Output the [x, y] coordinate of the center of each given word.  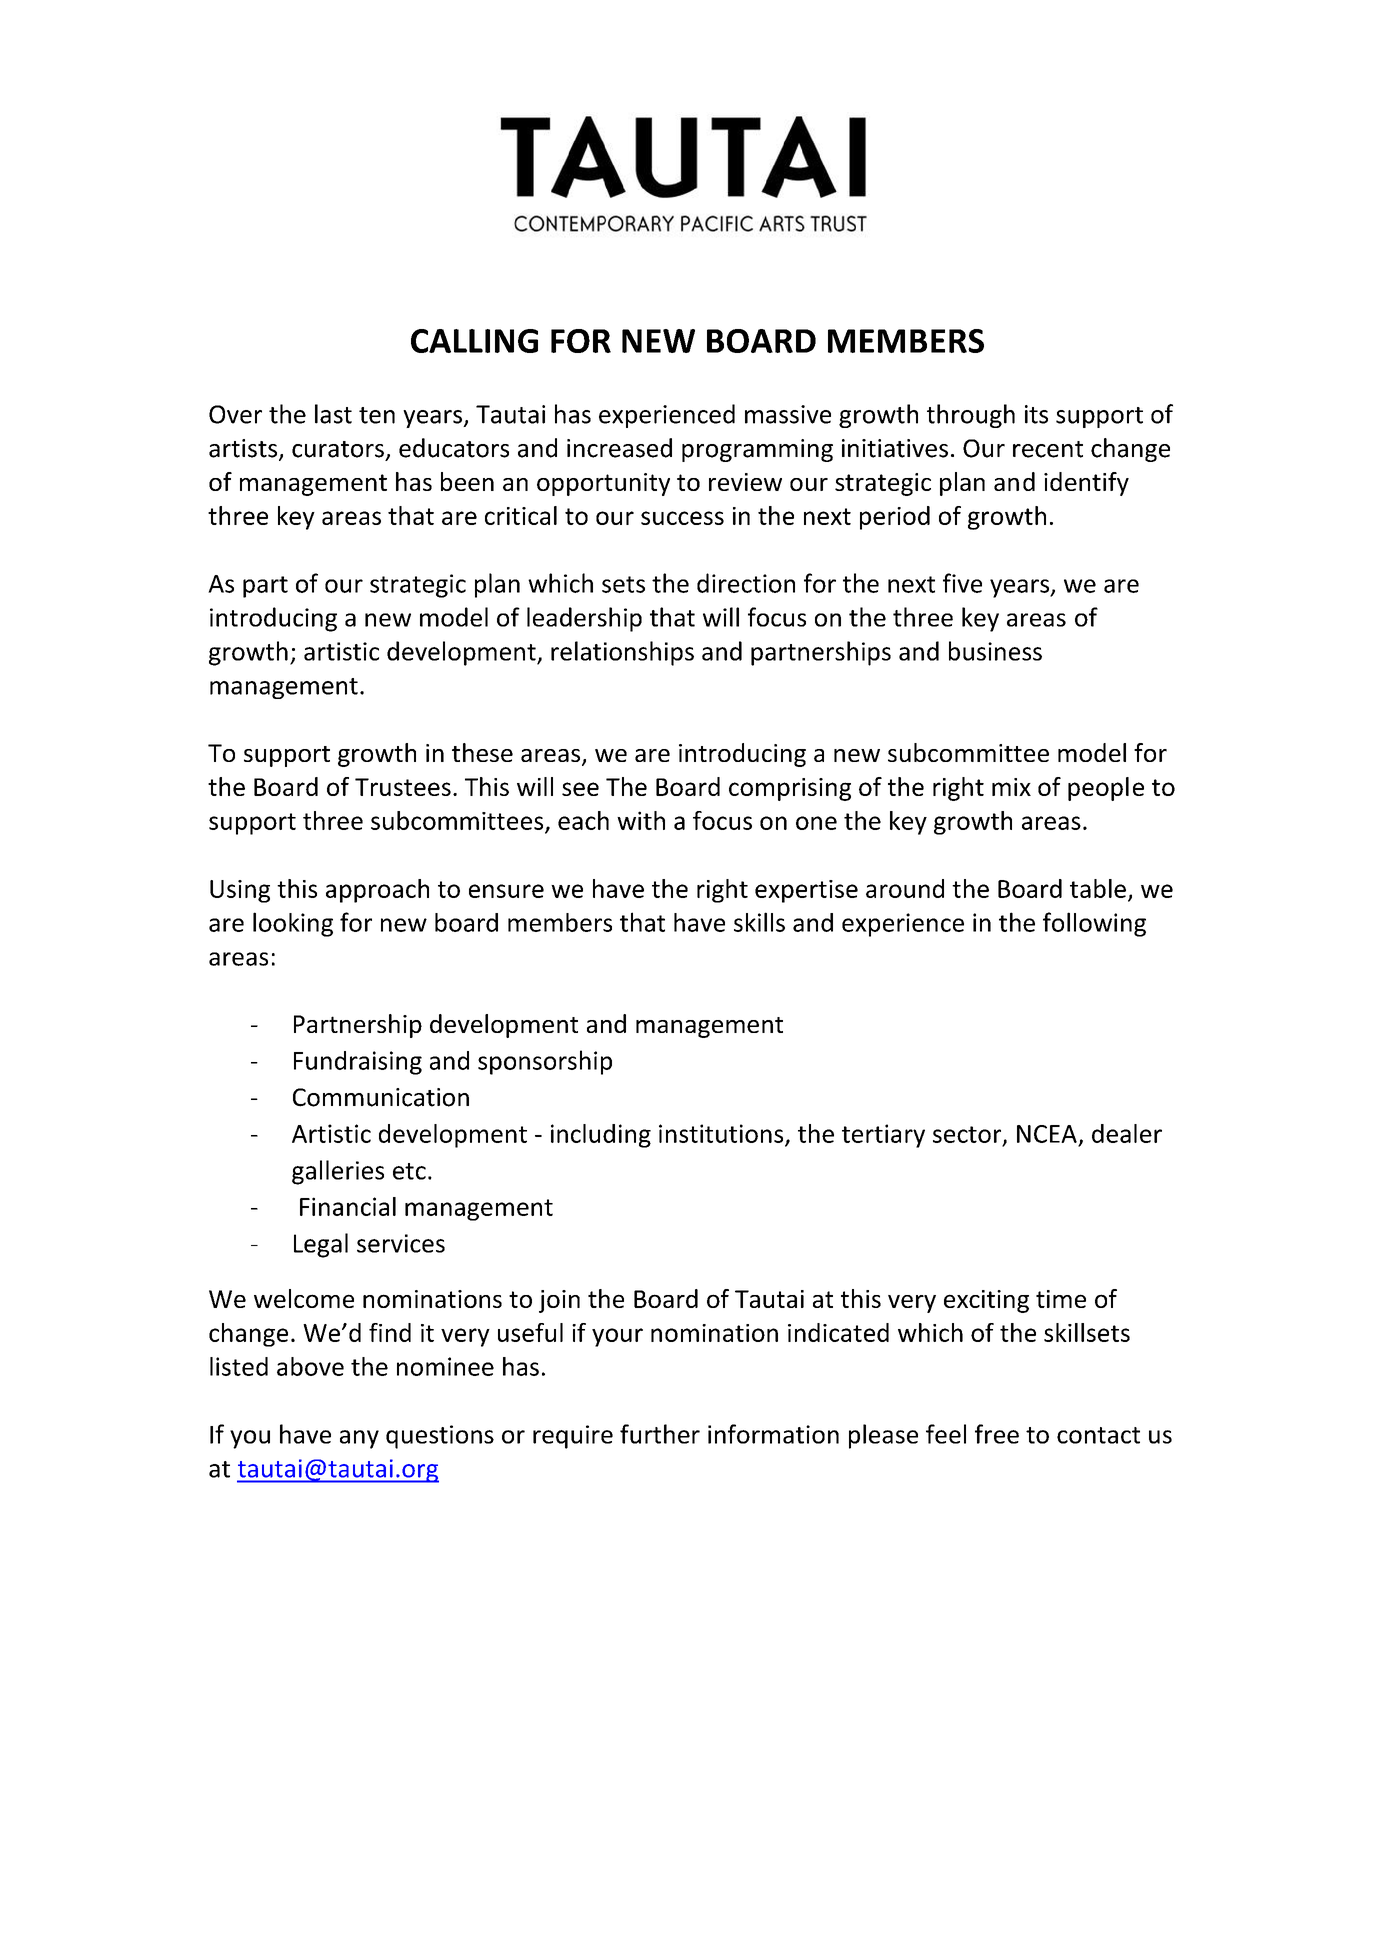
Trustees [403, 787]
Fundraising [358, 1063]
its [1036, 414]
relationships [622, 653]
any [359, 1439]
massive [788, 414]
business [995, 651]
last [333, 414]
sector [968, 1135]
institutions [722, 1134]
